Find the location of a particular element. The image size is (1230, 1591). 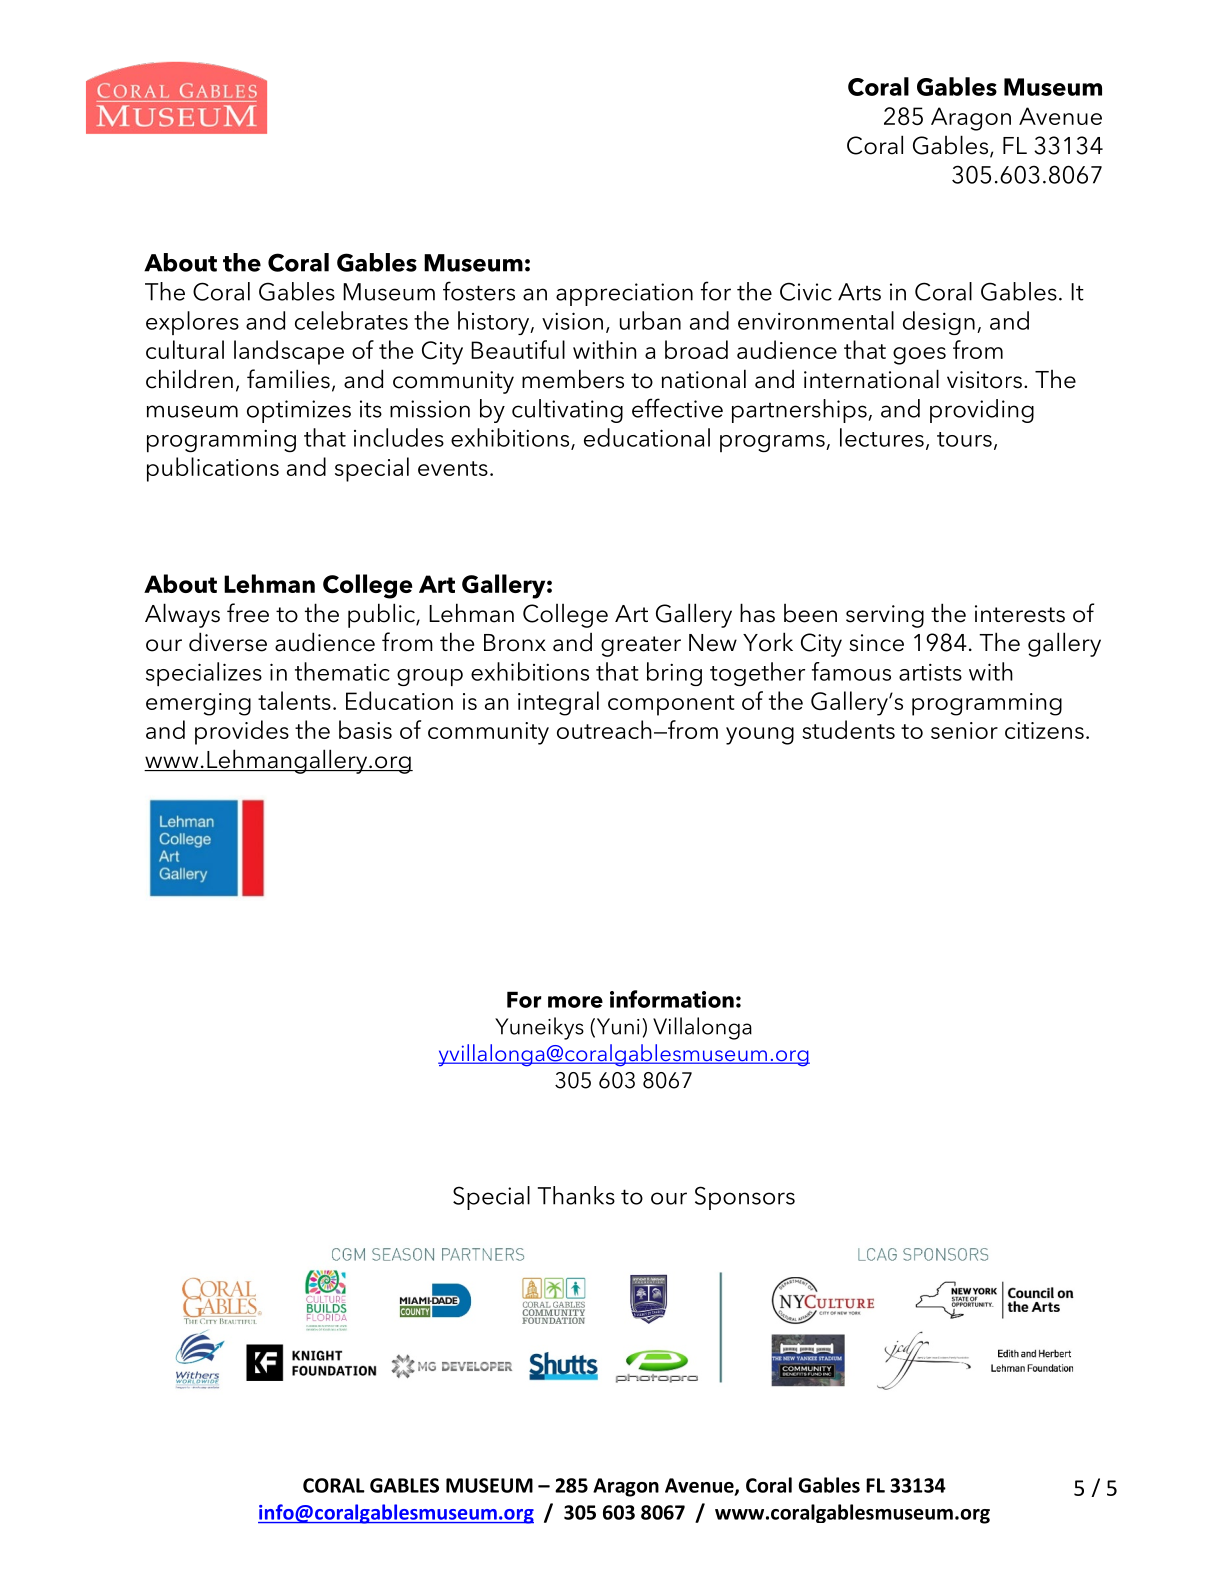

Sponsors is located at coordinates (745, 1198).
